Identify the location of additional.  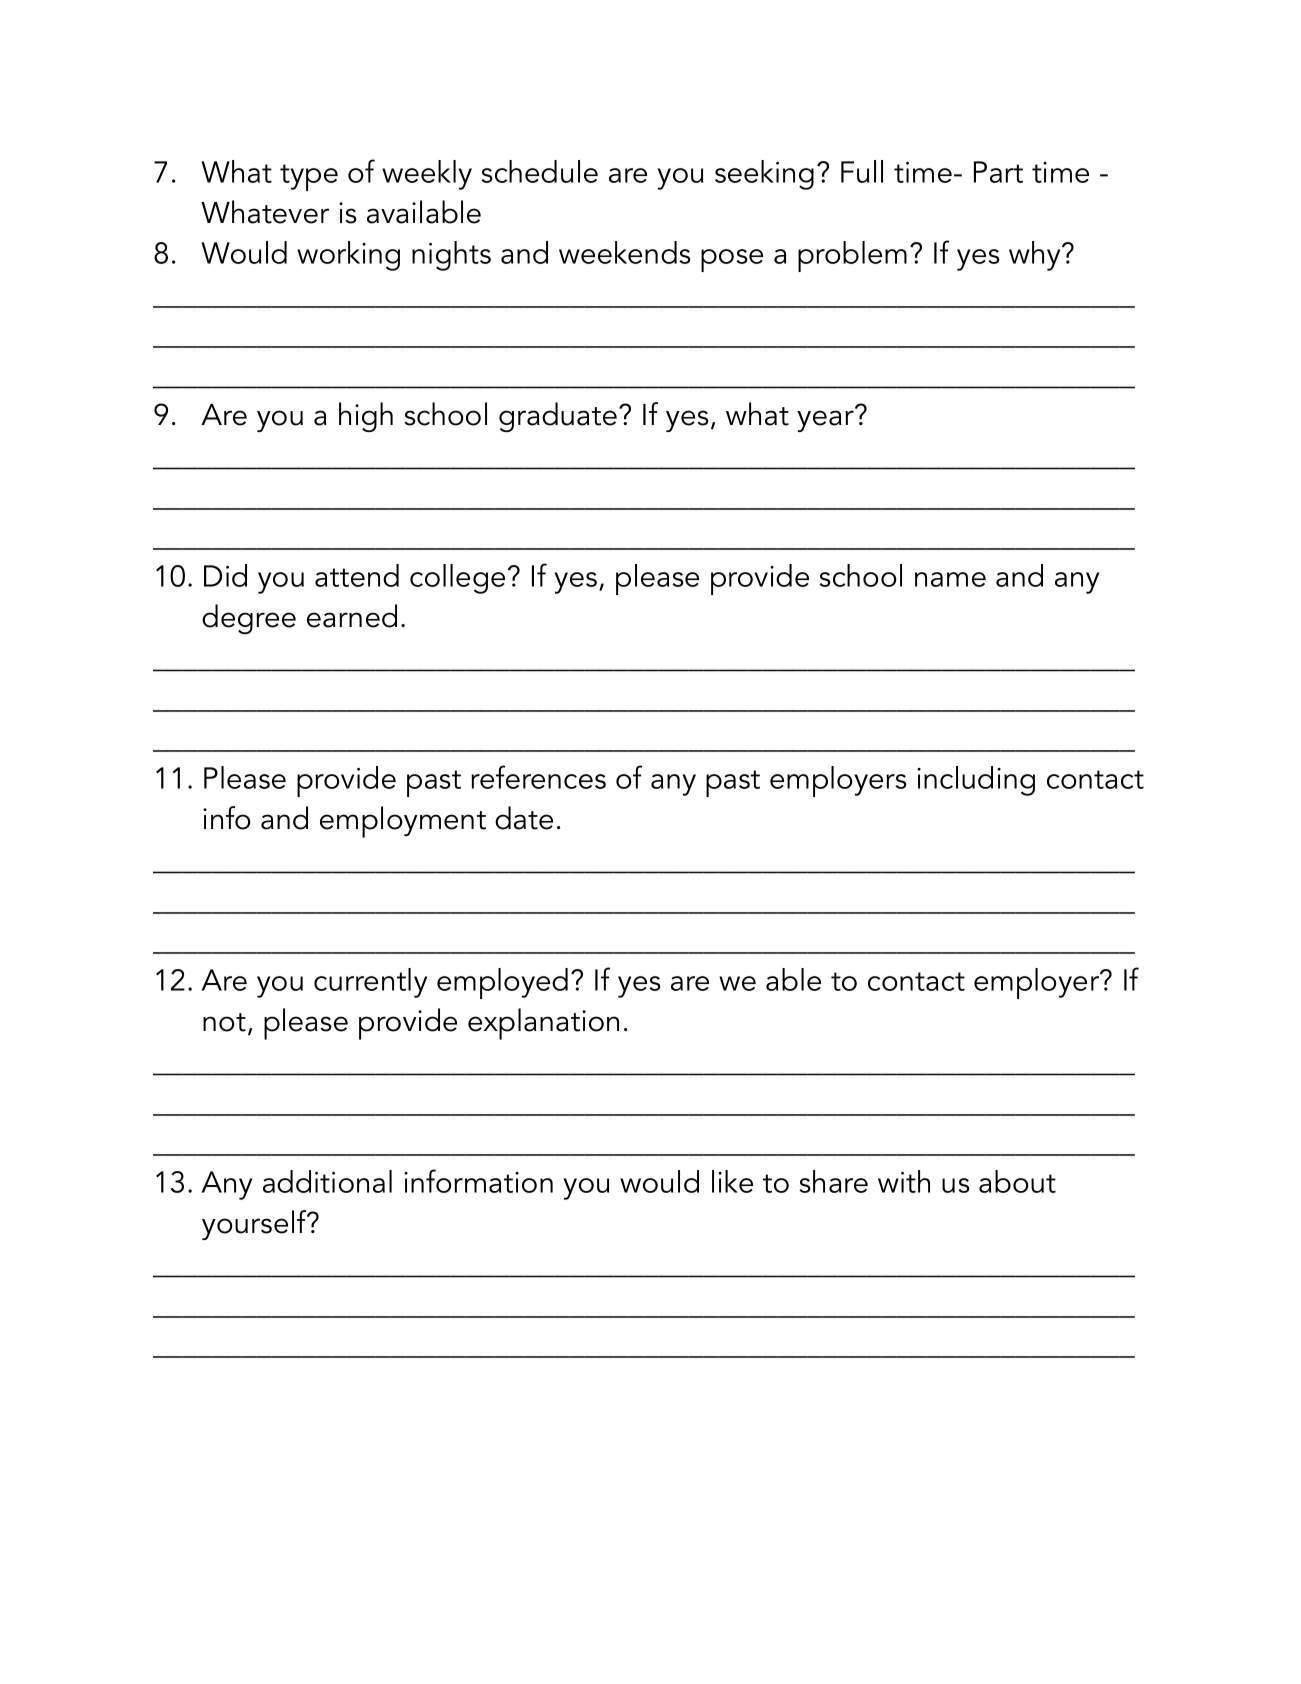
(327, 1181).
